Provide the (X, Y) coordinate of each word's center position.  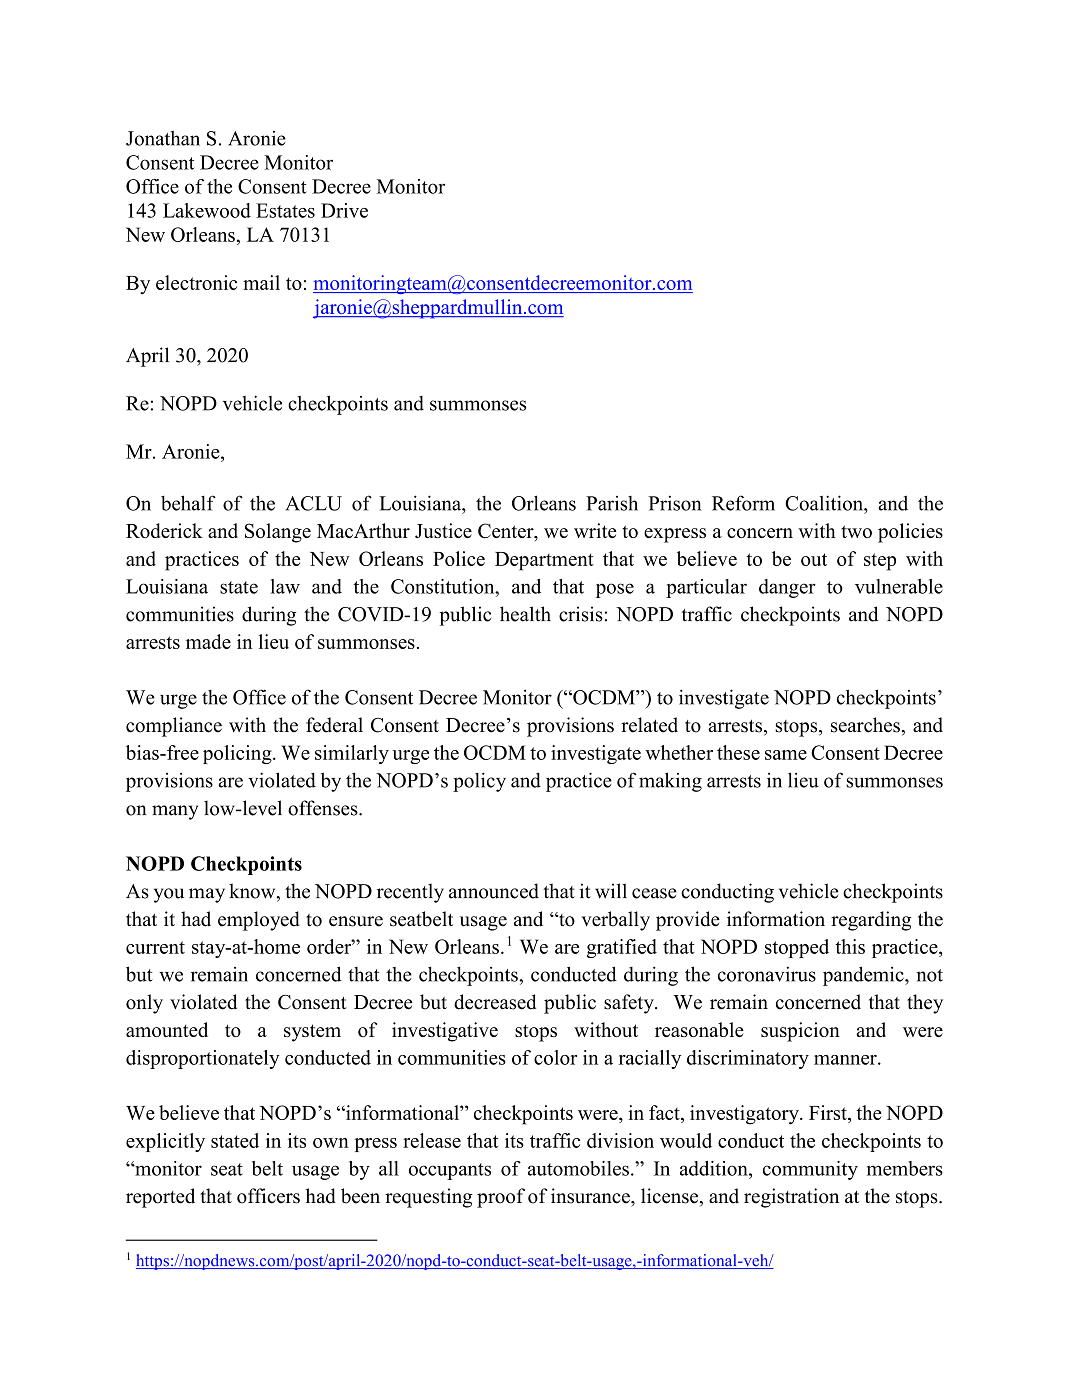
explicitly (165, 1142)
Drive (344, 210)
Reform (743, 503)
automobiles (578, 1168)
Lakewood (207, 210)
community (810, 1170)
